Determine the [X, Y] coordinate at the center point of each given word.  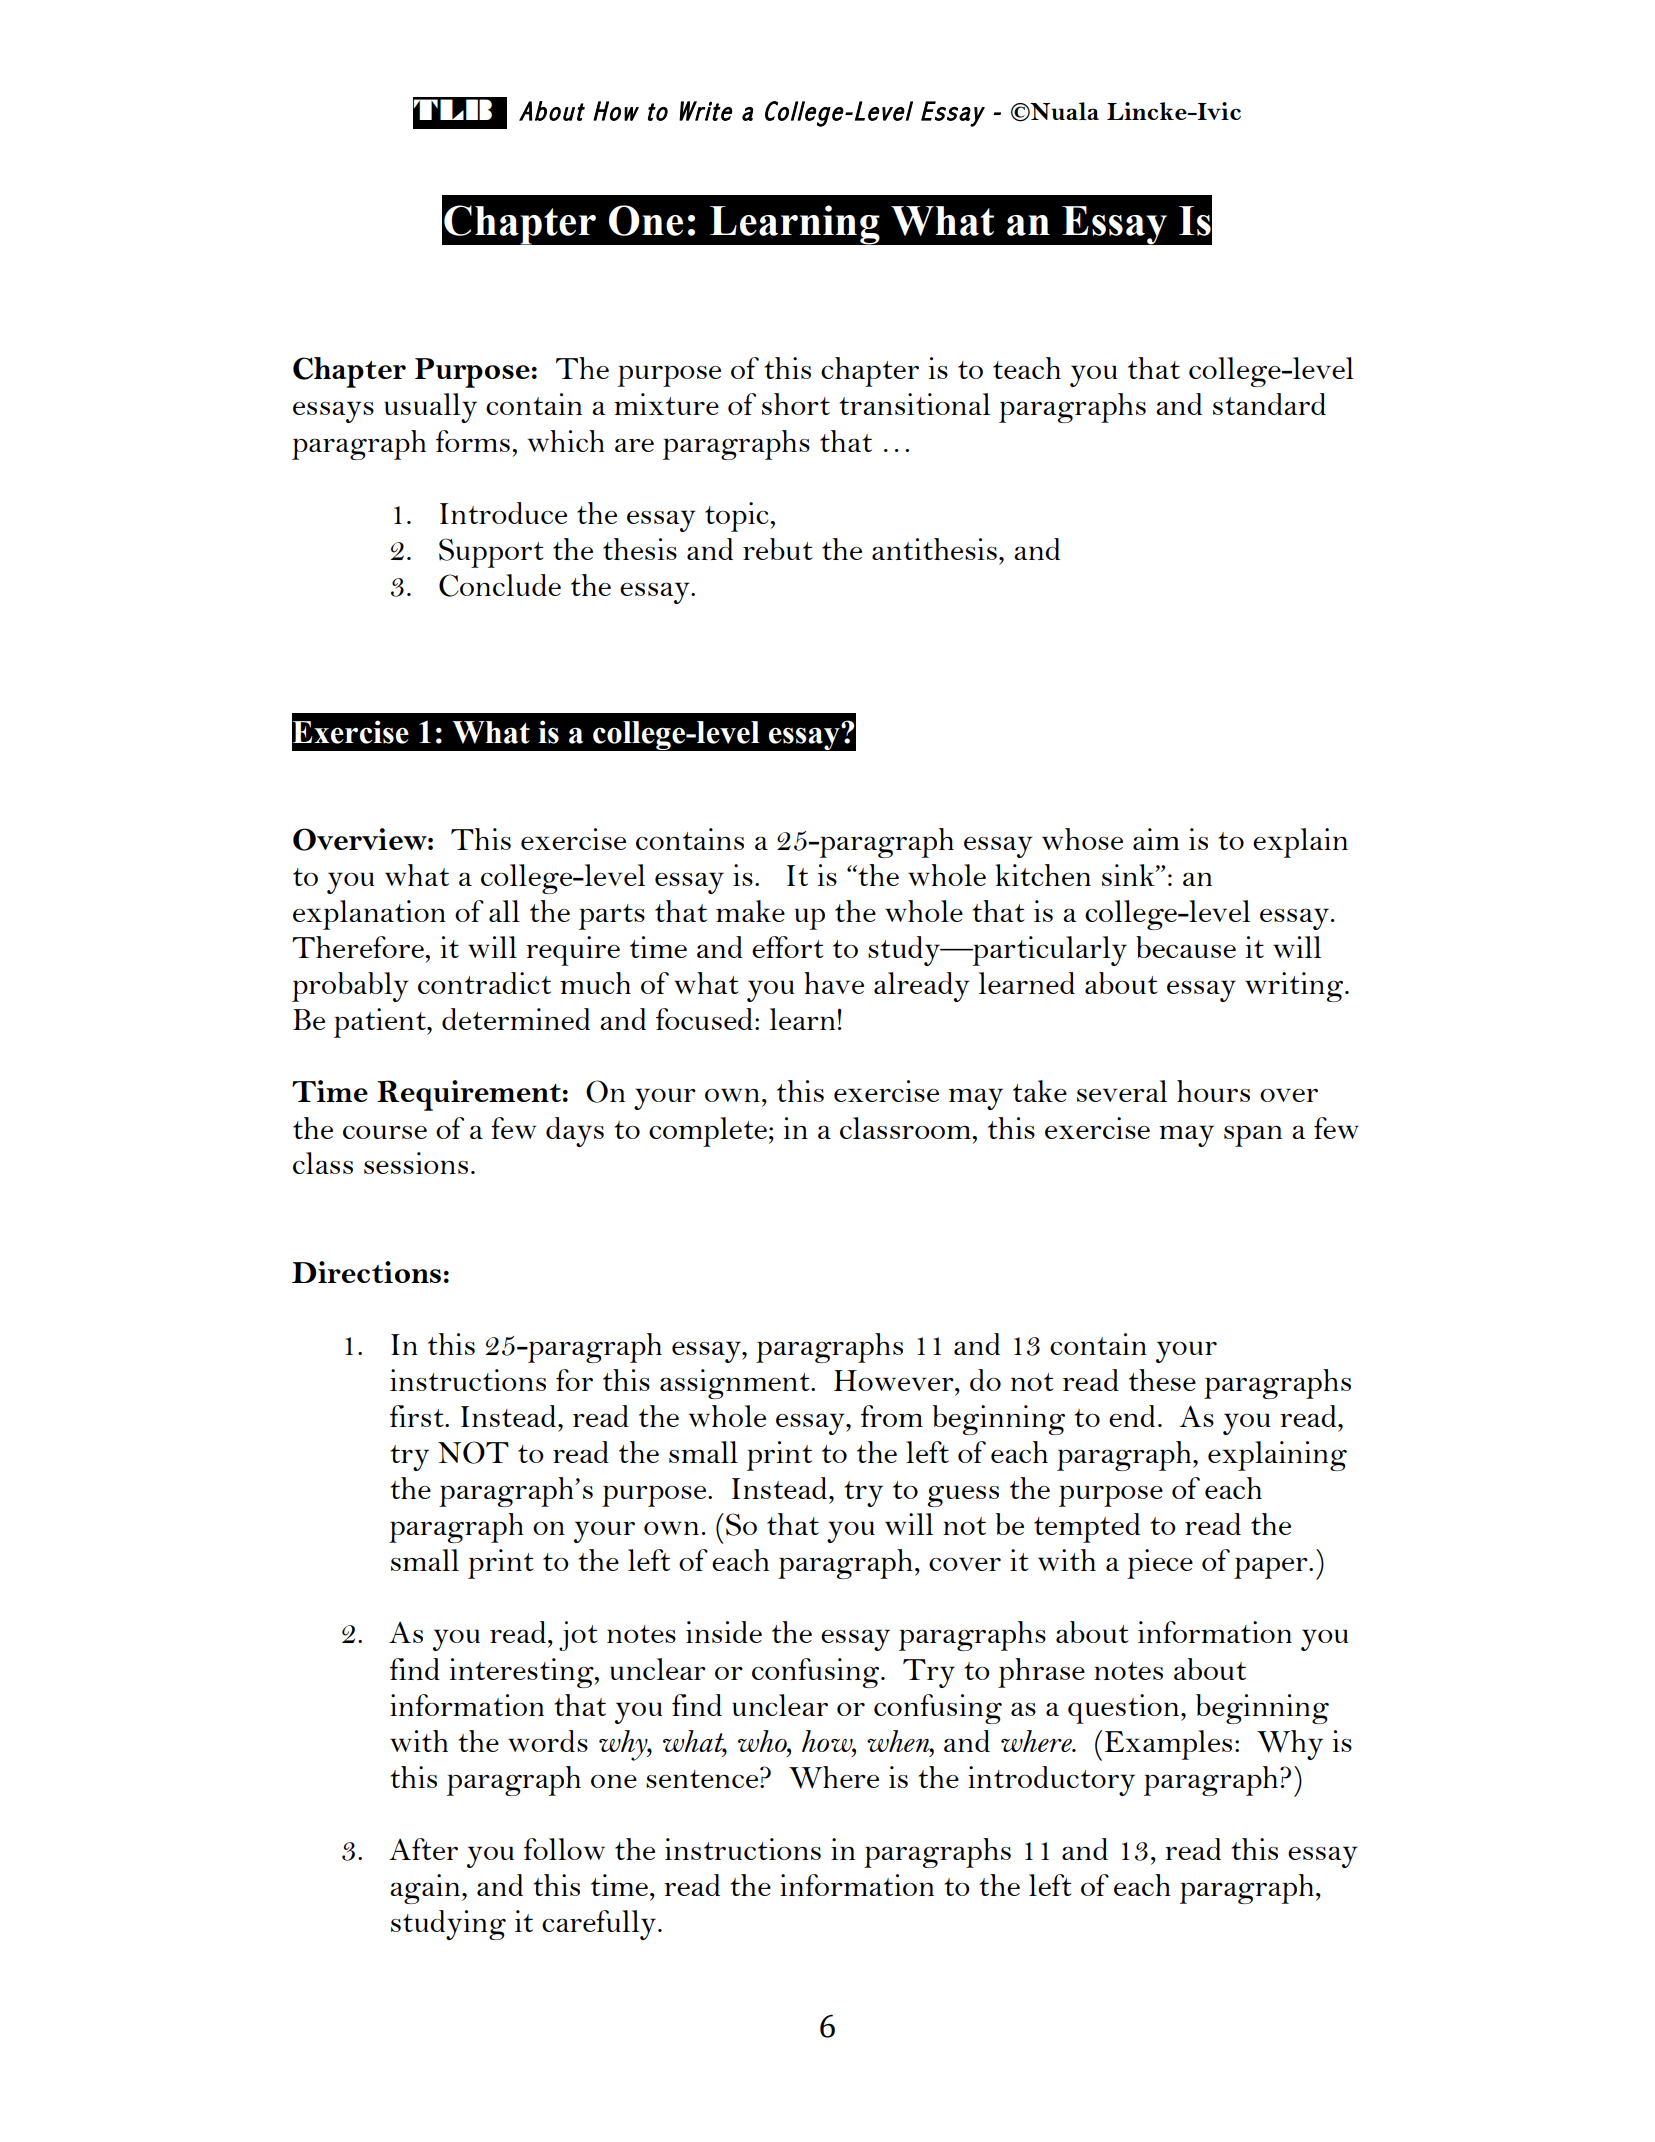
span [1253, 1136]
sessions [416, 1163]
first [418, 1416]
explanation [369, 915]
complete [708, 1132]
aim [1156, 839]
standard [1269, 404]
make [750, 911]
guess [963, 1496]
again [426, 1889]
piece [1160, 1564]
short [796, 404]
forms [473, 441]
